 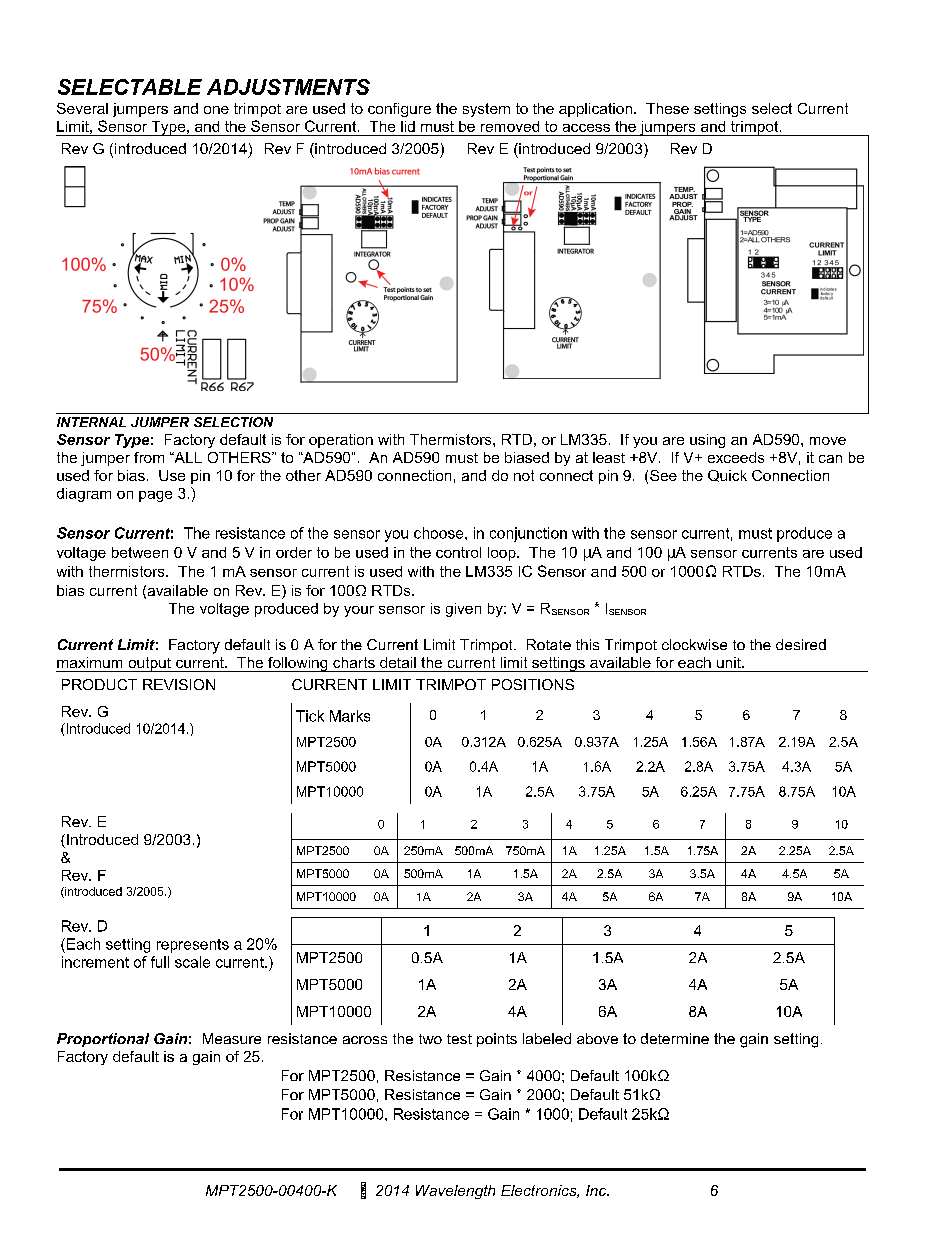 I want to click on one, so click(x=216, y=110).
